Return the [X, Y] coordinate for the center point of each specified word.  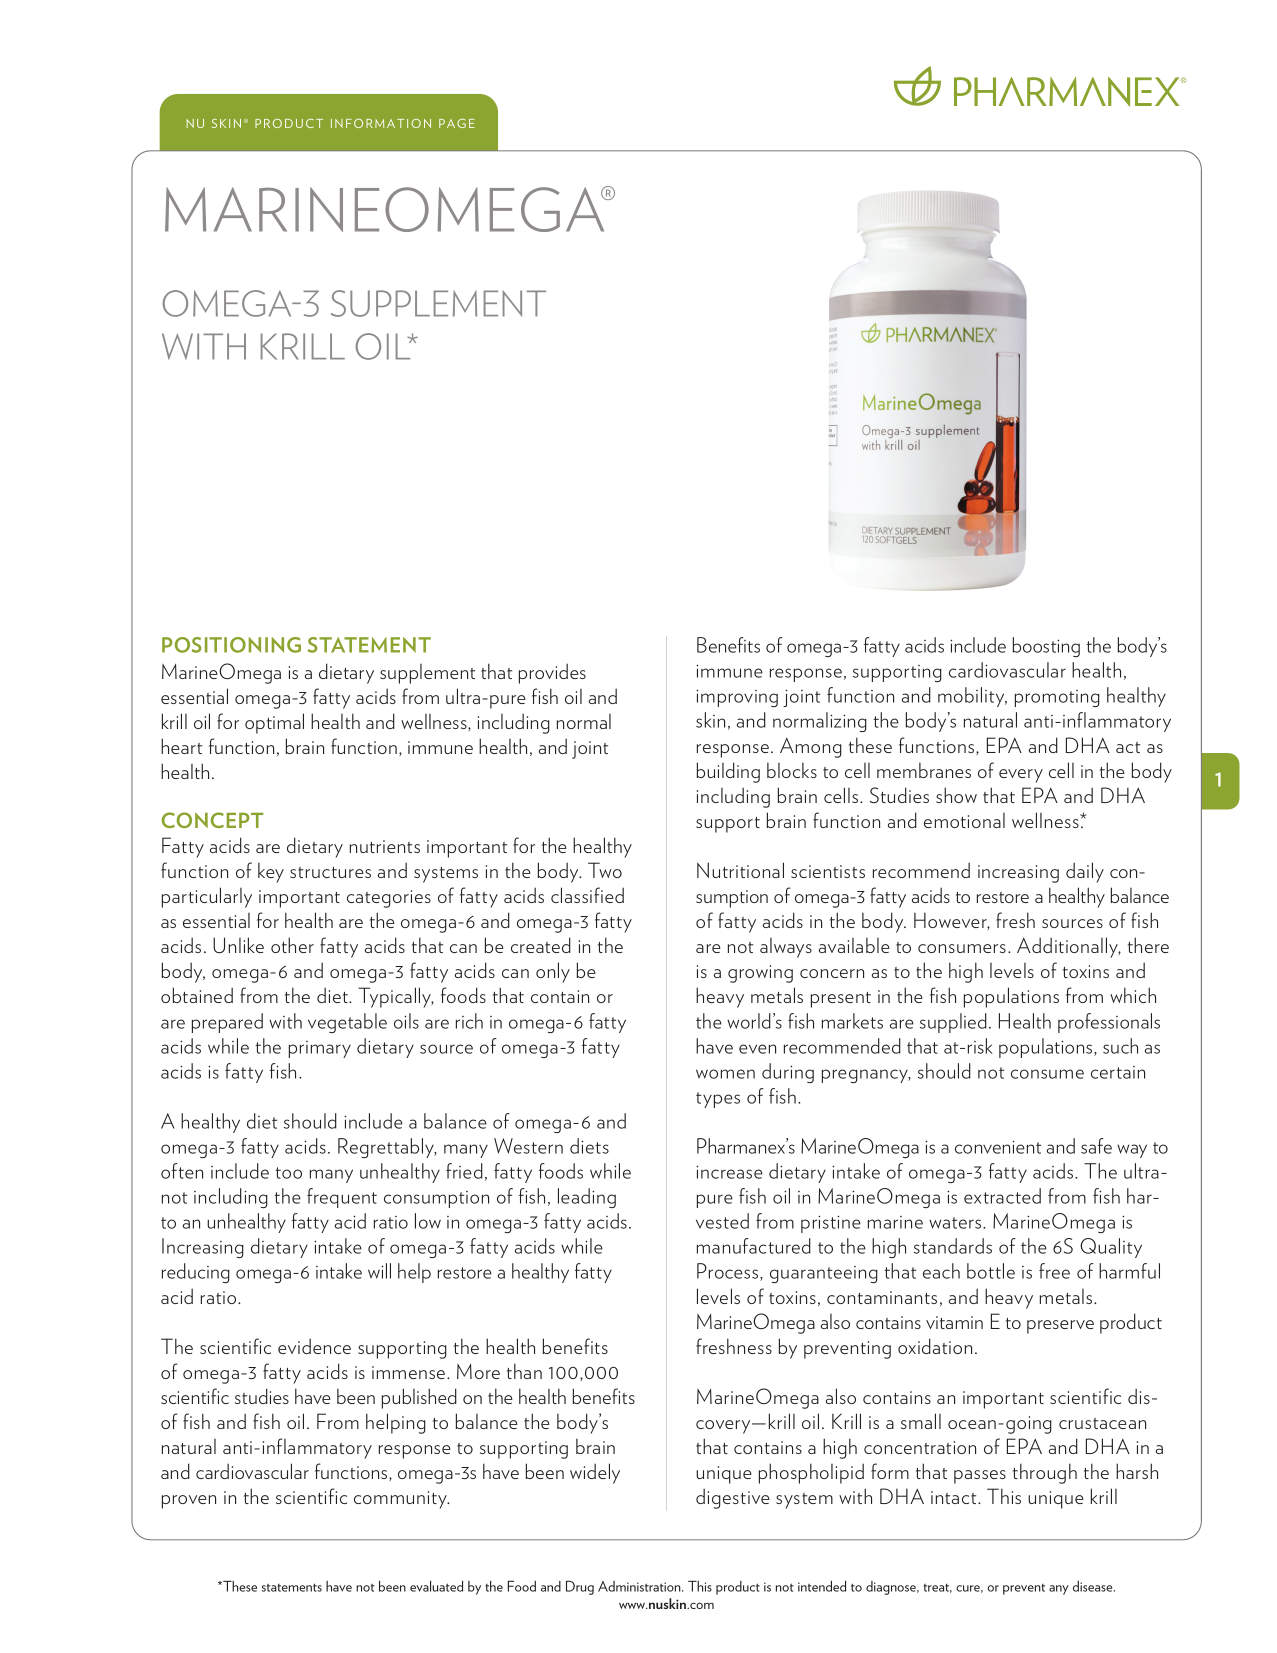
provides [552, 673]
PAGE [457, 123]
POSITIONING [231, 645]
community [402, 1500]
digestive [733, 1498]
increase [729, 1172]
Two [605, 870]
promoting [1057, 698]
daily [1085, 872]
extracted [1002, 1196]
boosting [1046, 647]
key [271, 873]
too [288, 1173]
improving [737, 698]
